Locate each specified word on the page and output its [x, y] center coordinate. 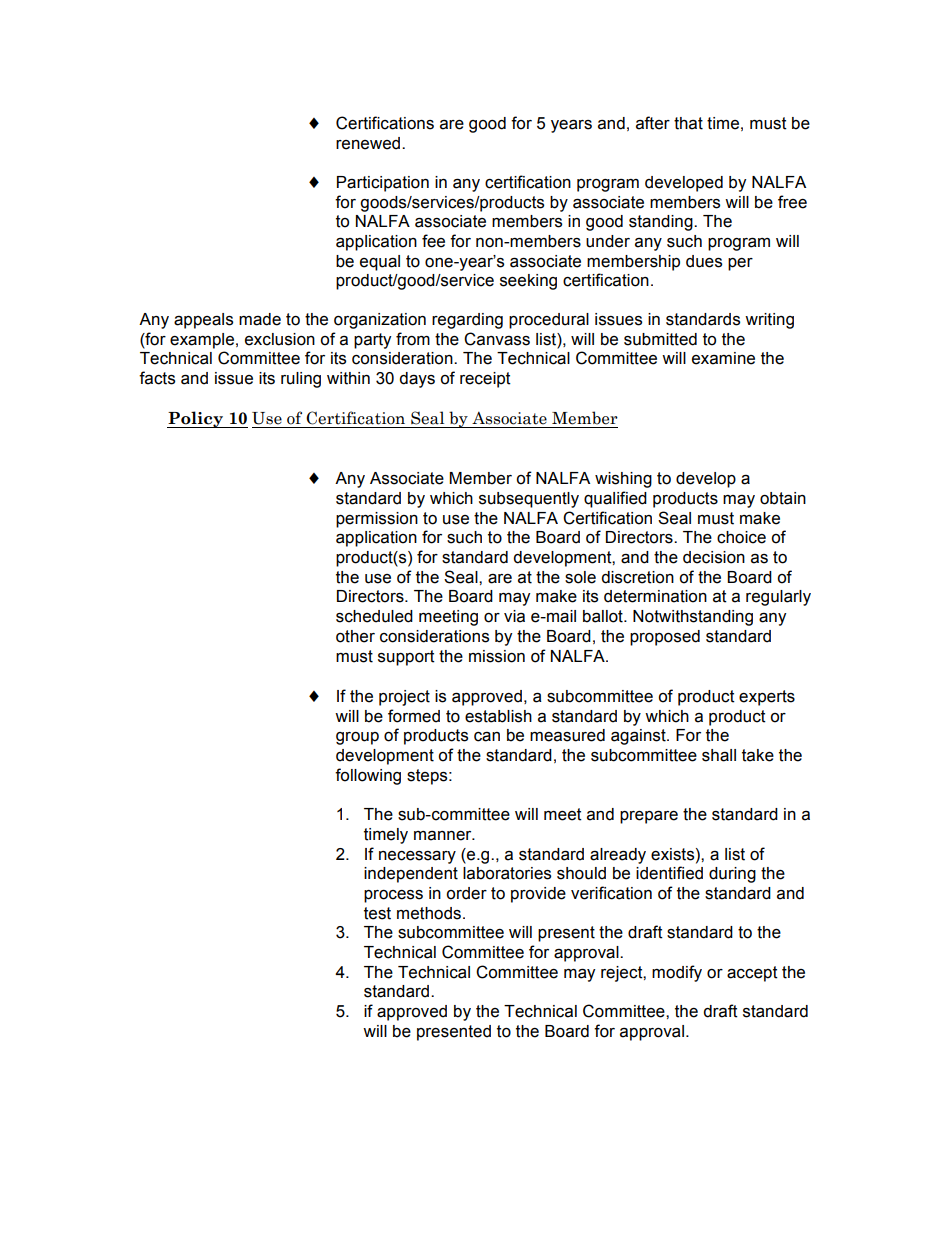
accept [752, 974]
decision [714, 557]
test [377, 913]
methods [429, 913]
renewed [369, 143]
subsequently [529, 500]
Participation [383, 184]
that [688, 123]
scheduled [374, 616]
